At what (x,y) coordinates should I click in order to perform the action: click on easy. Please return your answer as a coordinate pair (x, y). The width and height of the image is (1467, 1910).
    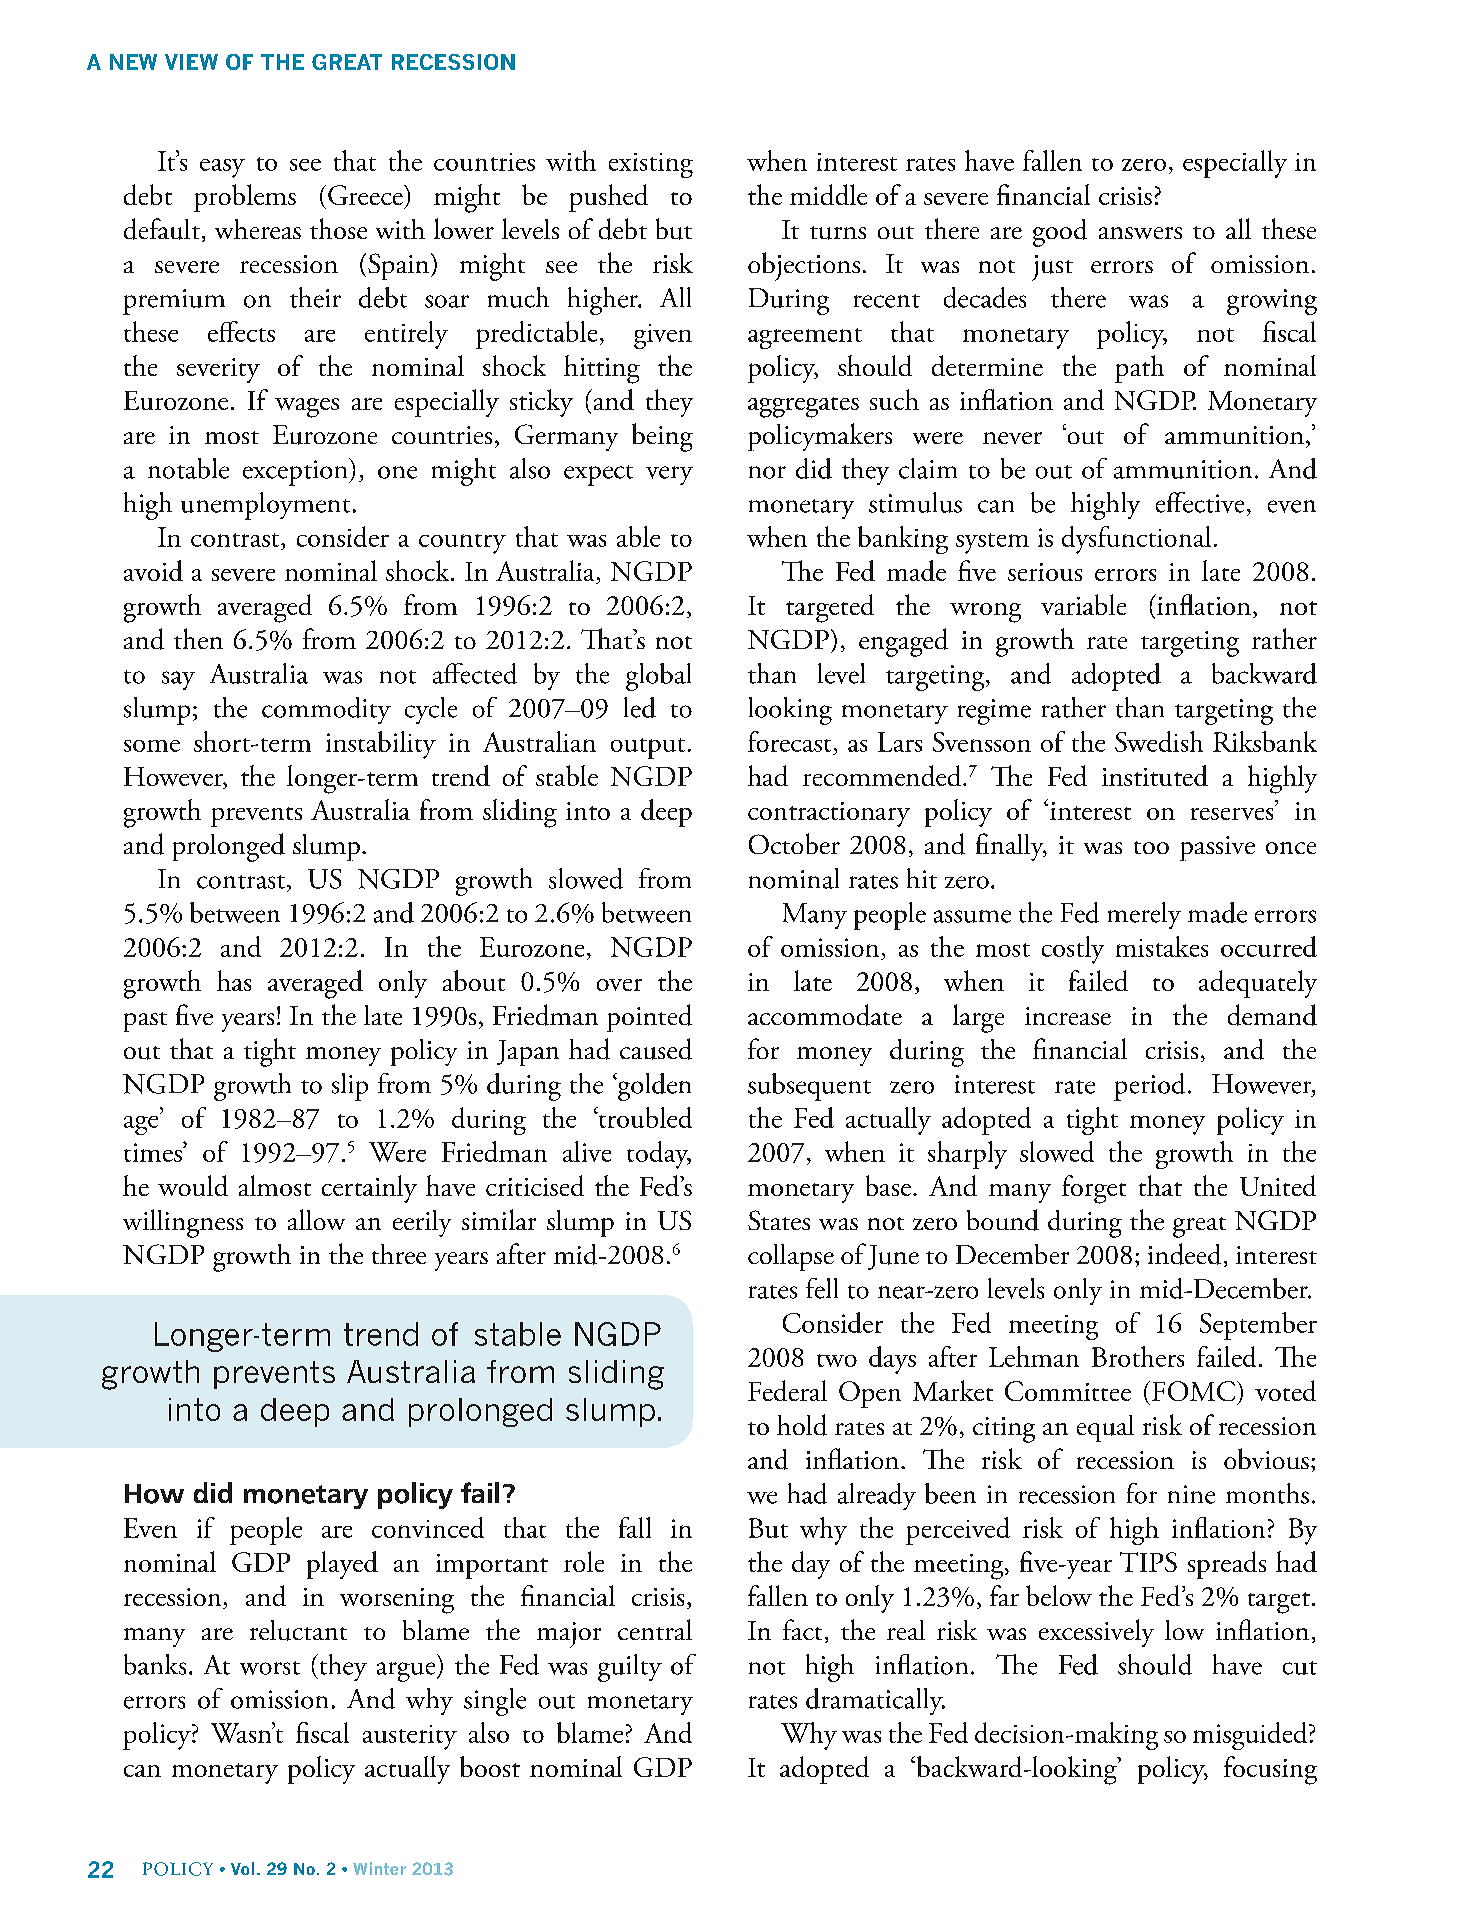
    Looking at the image, I should click on (222, 168).
